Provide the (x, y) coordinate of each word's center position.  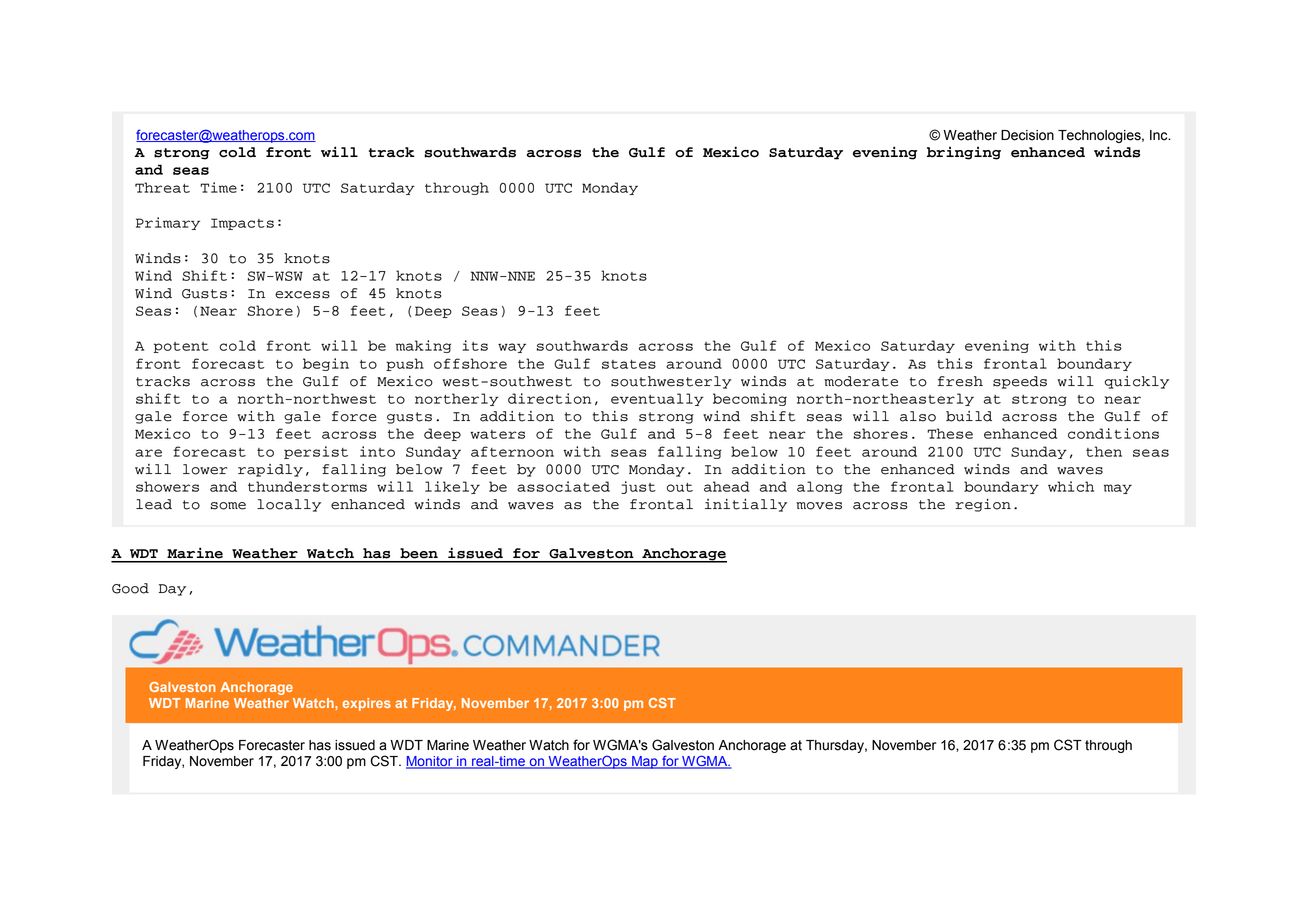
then (1104, 451)
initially (746, 505)
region (983, 505)
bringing (964, 153)
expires (367, 704)
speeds (1020, 382)
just (638, 487)
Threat (162, 187)
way (512, 348)
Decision (1027, 135)
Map (645, 762)
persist (316, 452)
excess (302, 295)
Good (130, 588)
